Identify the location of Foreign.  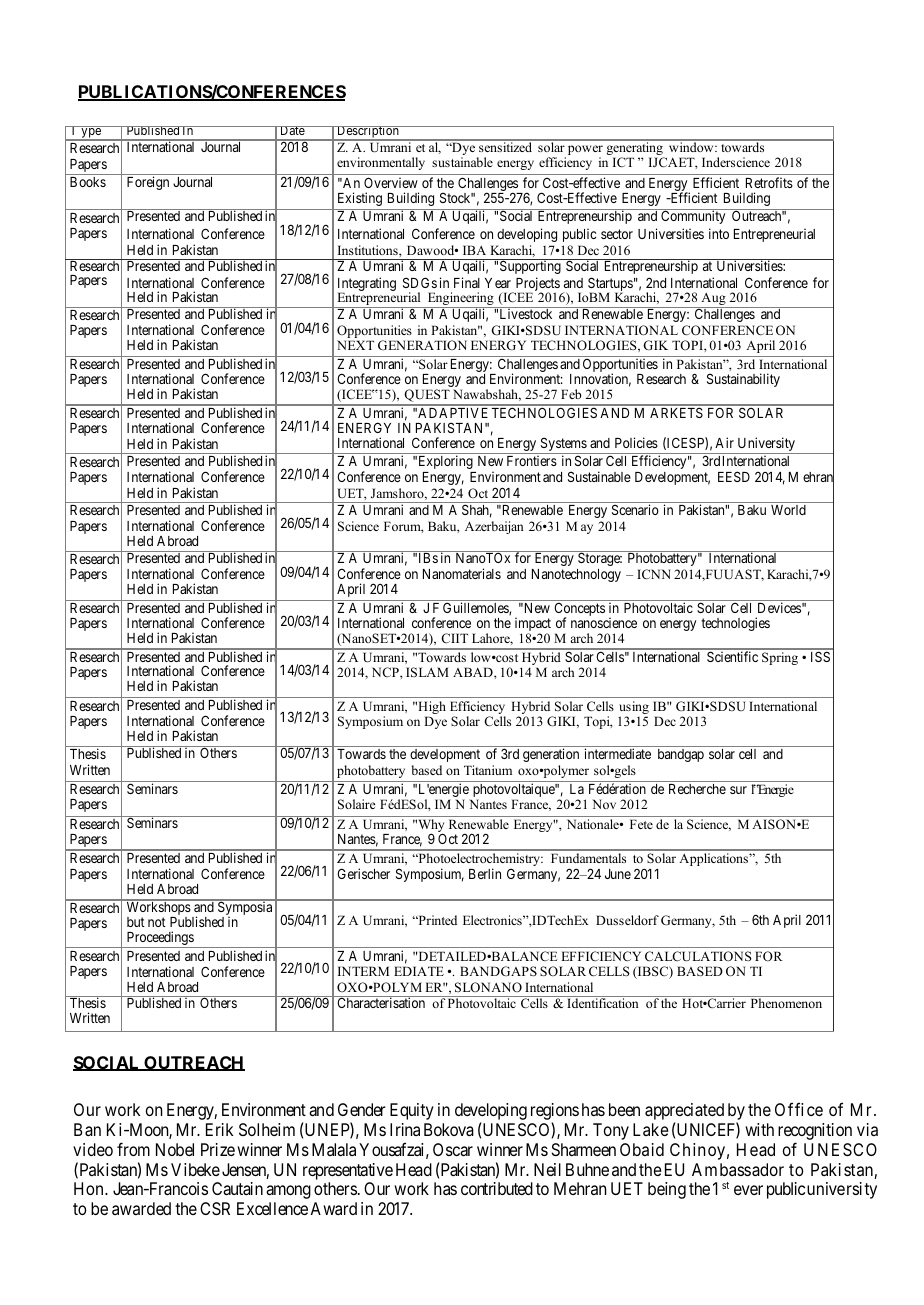
(148, 183).
